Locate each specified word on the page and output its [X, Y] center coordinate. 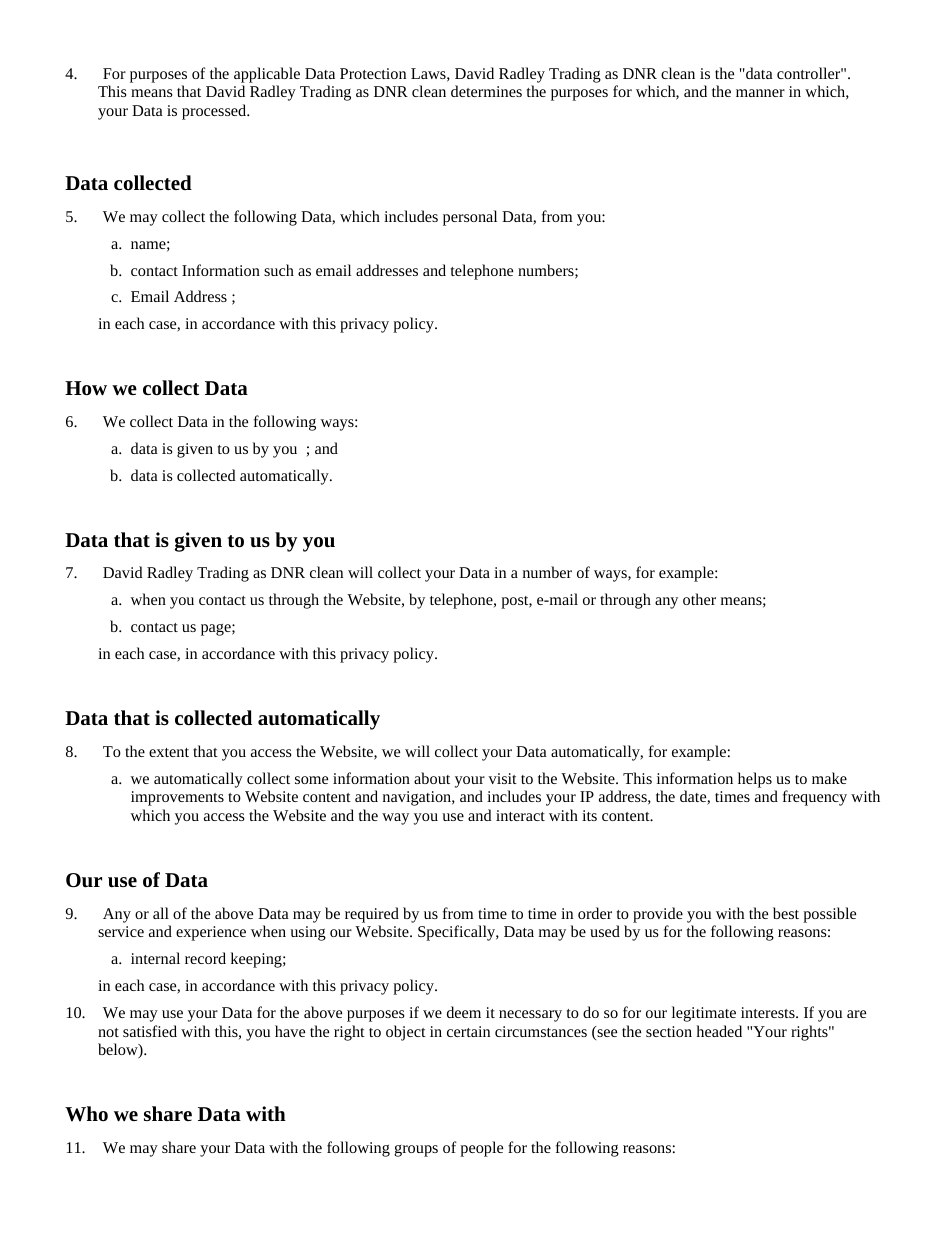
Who [86, 1114]
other [699, 599]
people [481, 1149]
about [432, 778]
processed [215, 112]
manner [760, 93]
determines [486, 91]
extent [169, 752]
